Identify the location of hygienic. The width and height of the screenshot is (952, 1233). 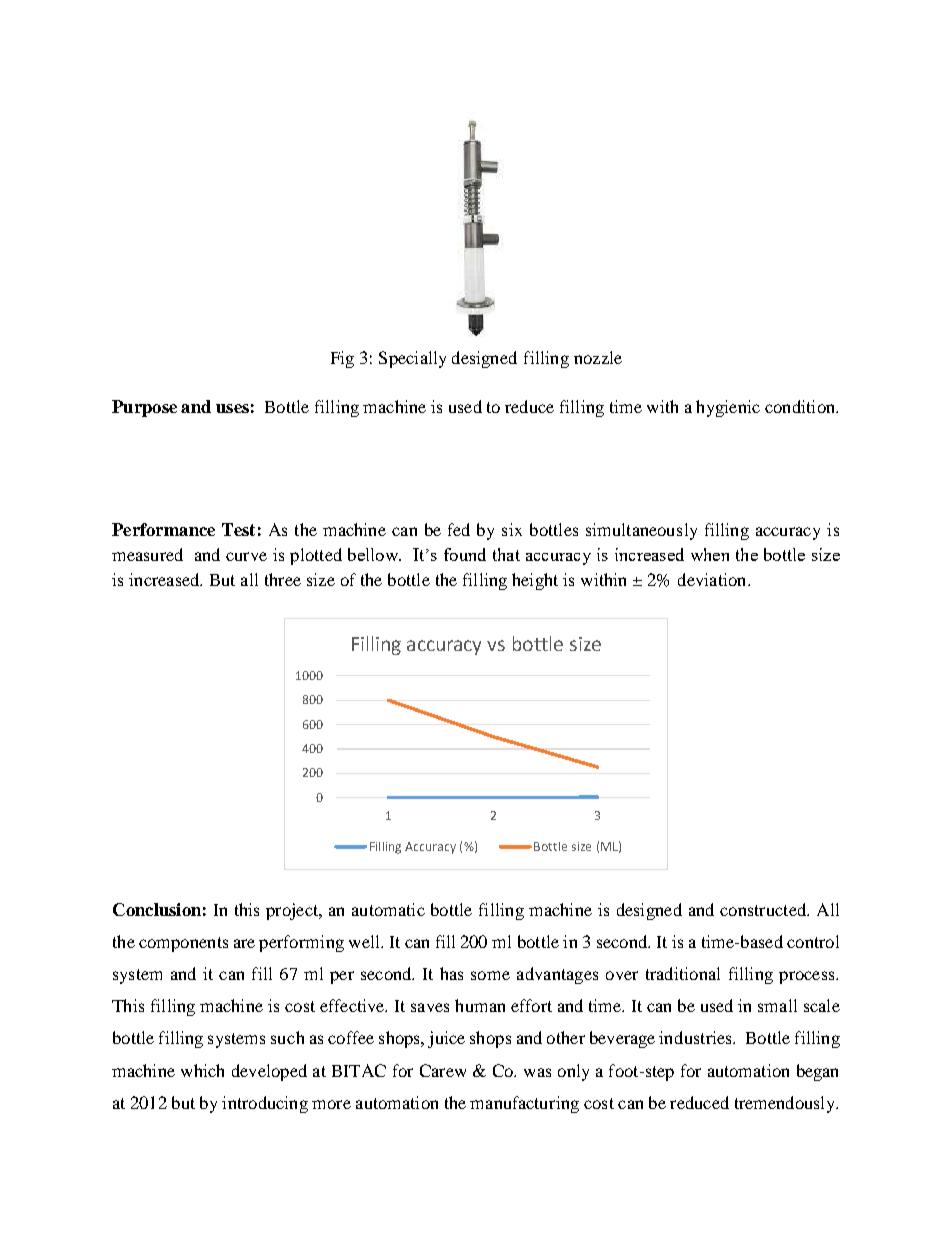
(728, 408).
